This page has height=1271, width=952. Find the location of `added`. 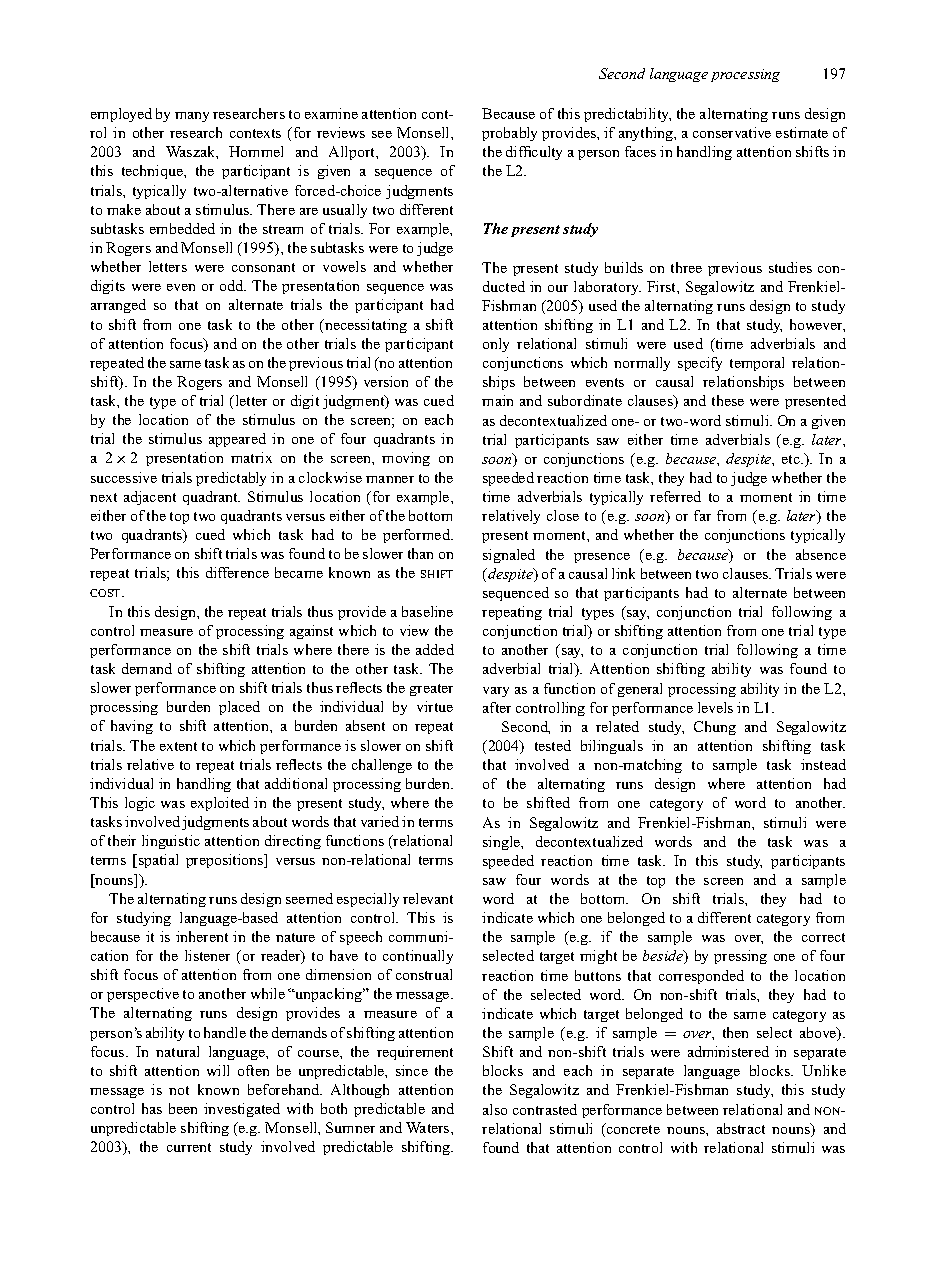

added is located at coordinates (435, 649).
